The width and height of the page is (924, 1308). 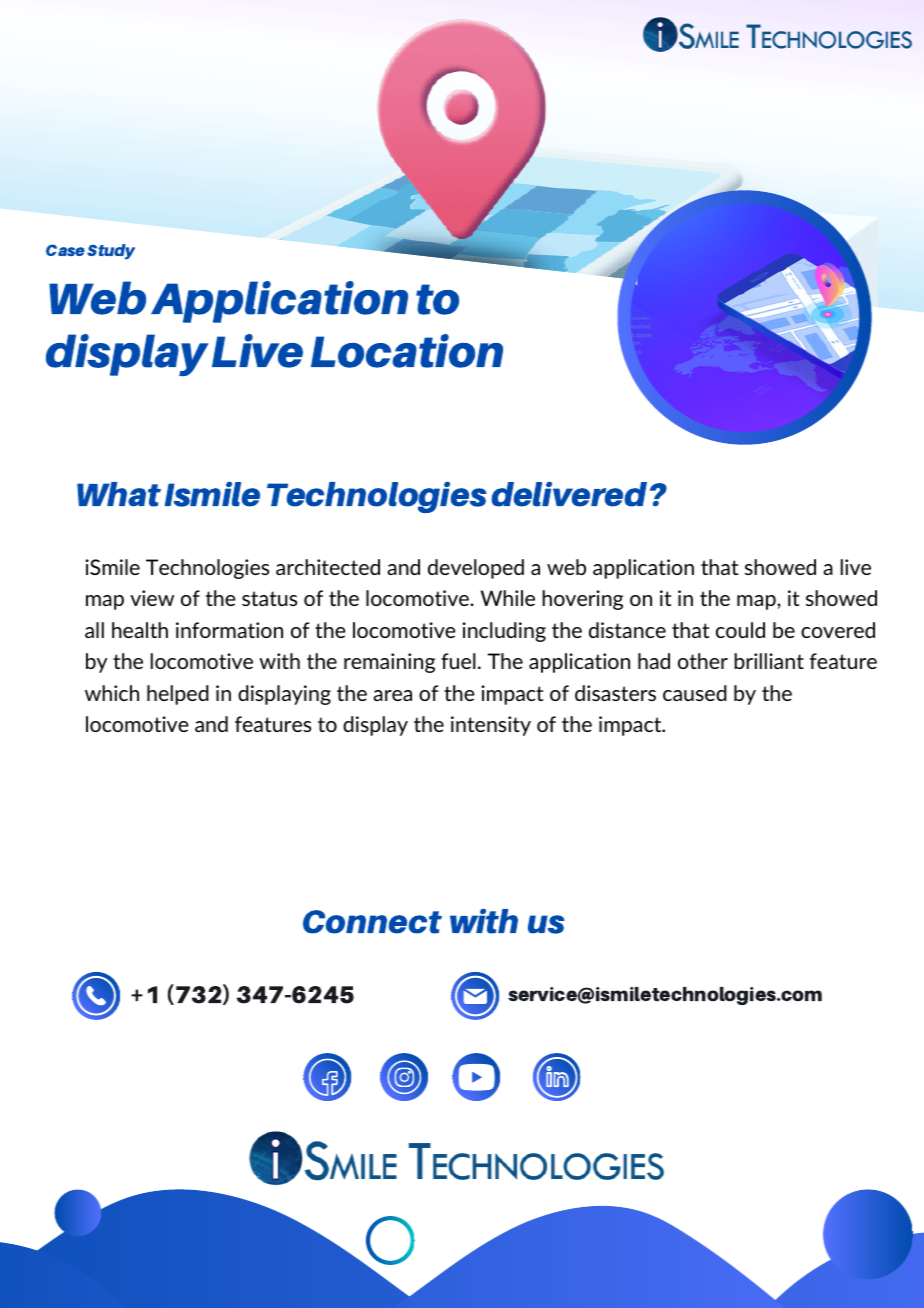 I want to click on helped, so click(x=178, y=695).
